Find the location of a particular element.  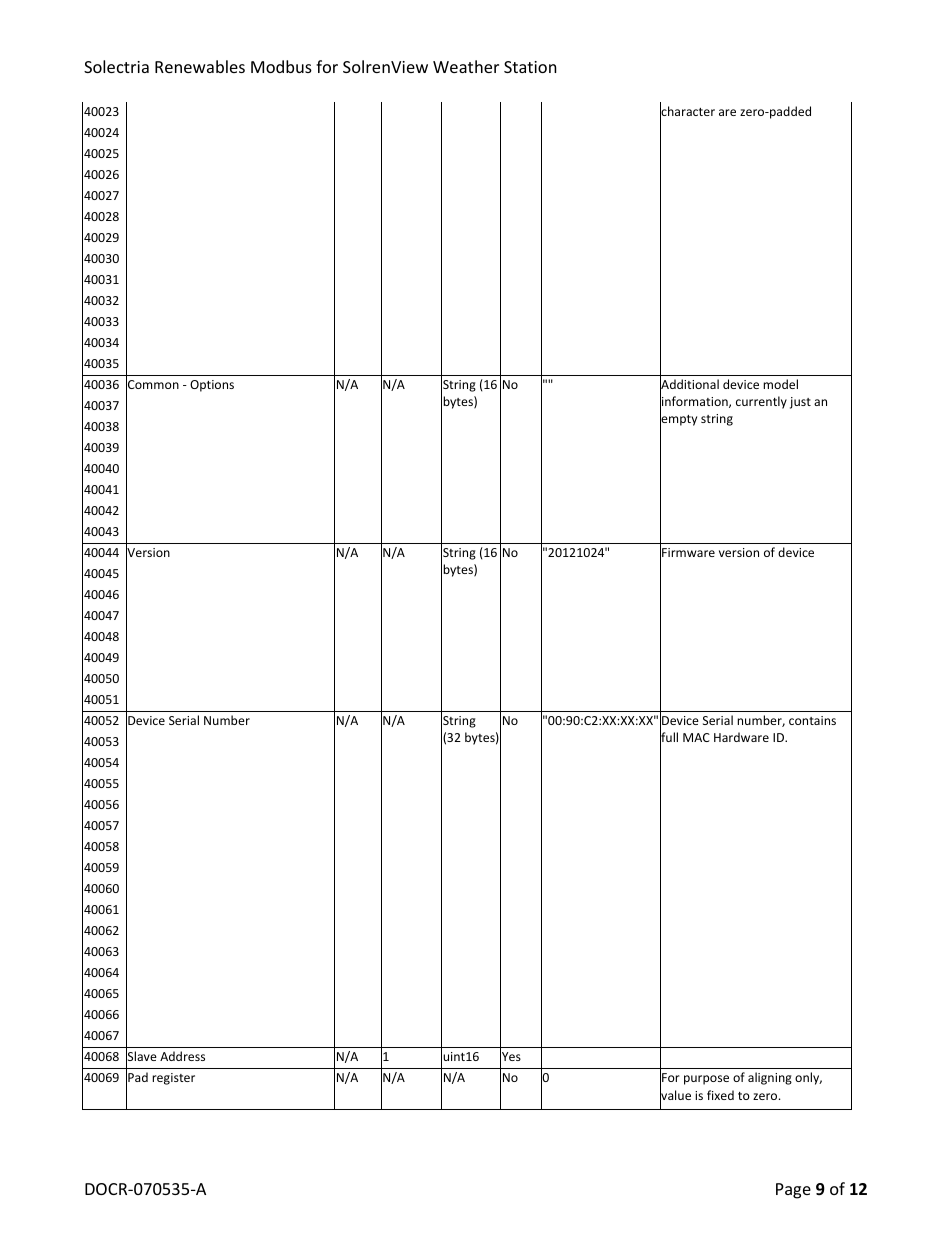

Address is located at coordinates (182, 1056).
